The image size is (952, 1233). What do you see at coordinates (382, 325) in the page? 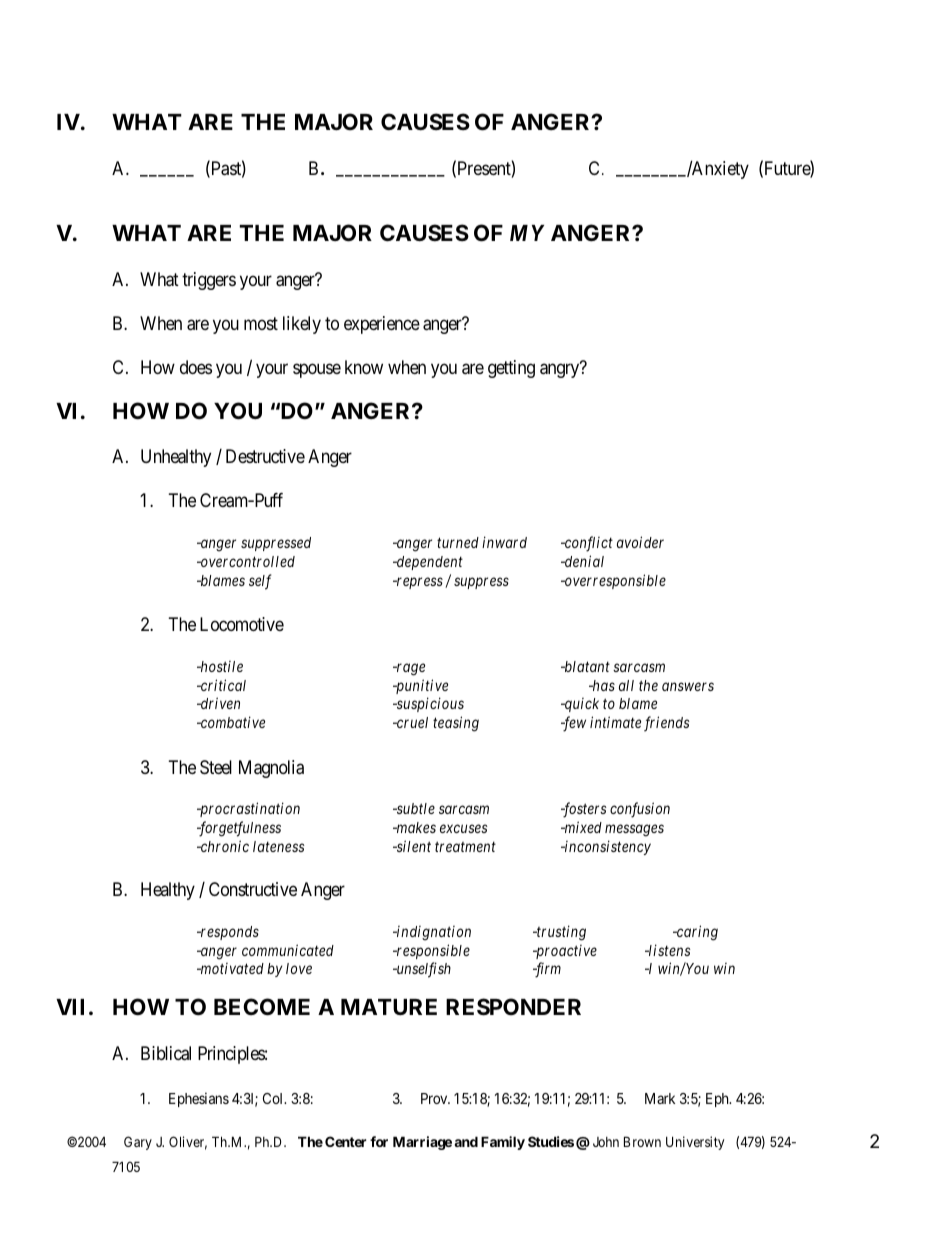
I see `experience` at bounding box center [382, 325].
